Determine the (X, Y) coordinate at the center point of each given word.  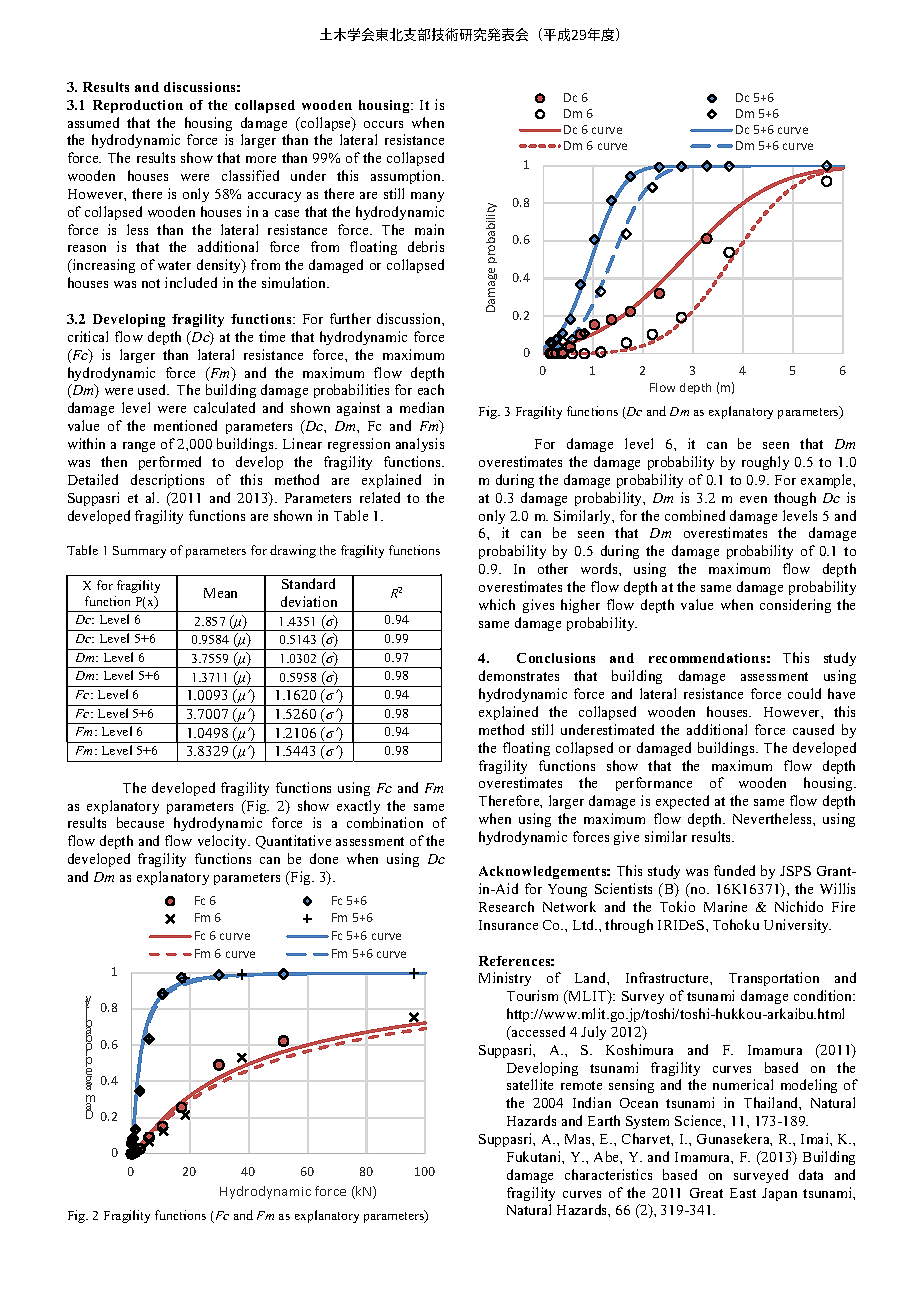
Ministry (505, 979)
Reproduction (138, 106)
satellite (530, 1084)
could (804, 693)
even (753, 499)
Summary (139, 552)
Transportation (774, 979)
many (427, 197)
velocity (224, 842)
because (140, 822)
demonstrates (519, 675)
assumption (407, 177)
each (431, 389)
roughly (765, 463)
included (191, 282)
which (497, 604)
